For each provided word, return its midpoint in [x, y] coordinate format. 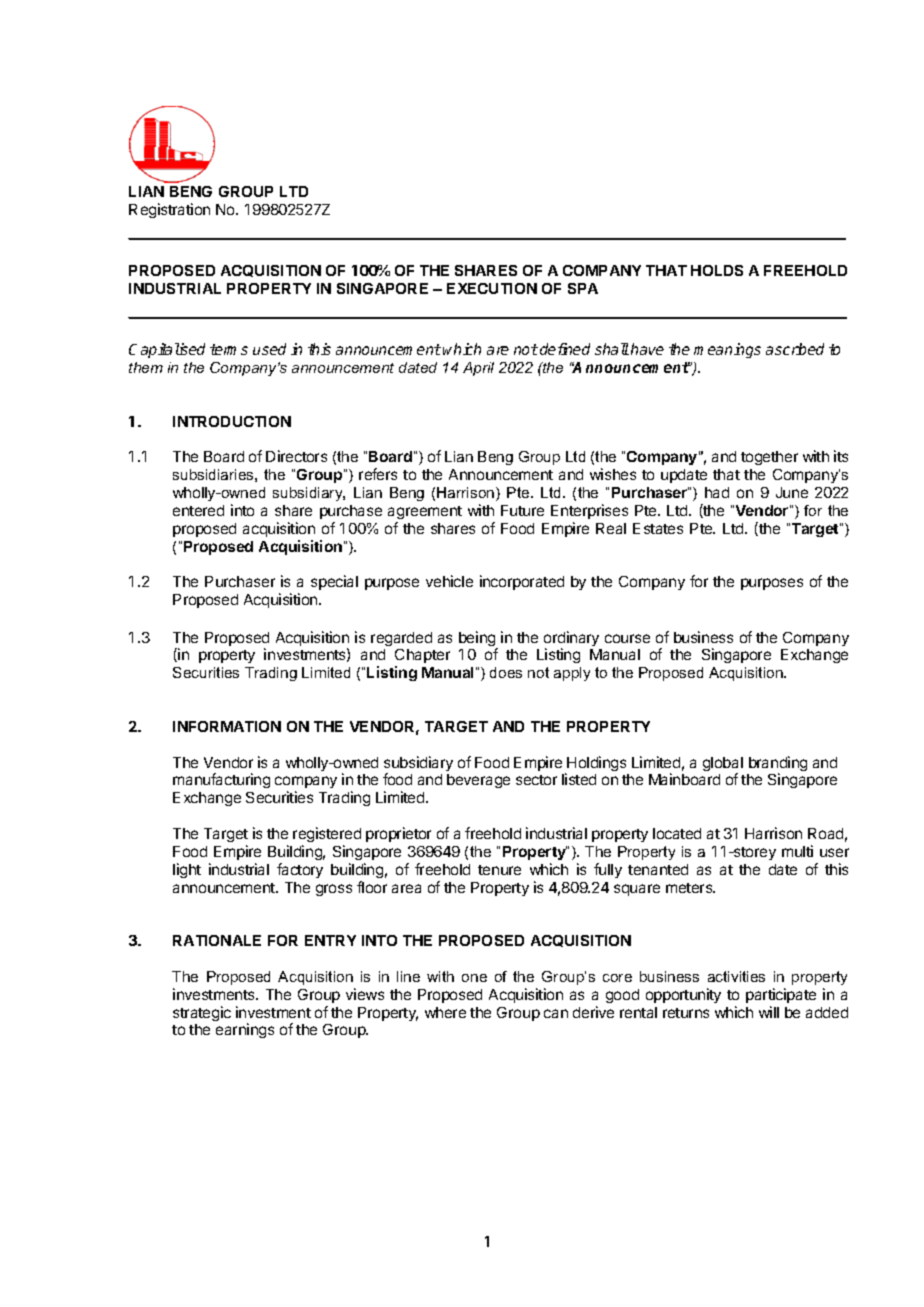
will [769, 1012]
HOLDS [717, 270]
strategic [202, 1013]
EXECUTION [492, 288]
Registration [169, 210]
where [445, 1012]
